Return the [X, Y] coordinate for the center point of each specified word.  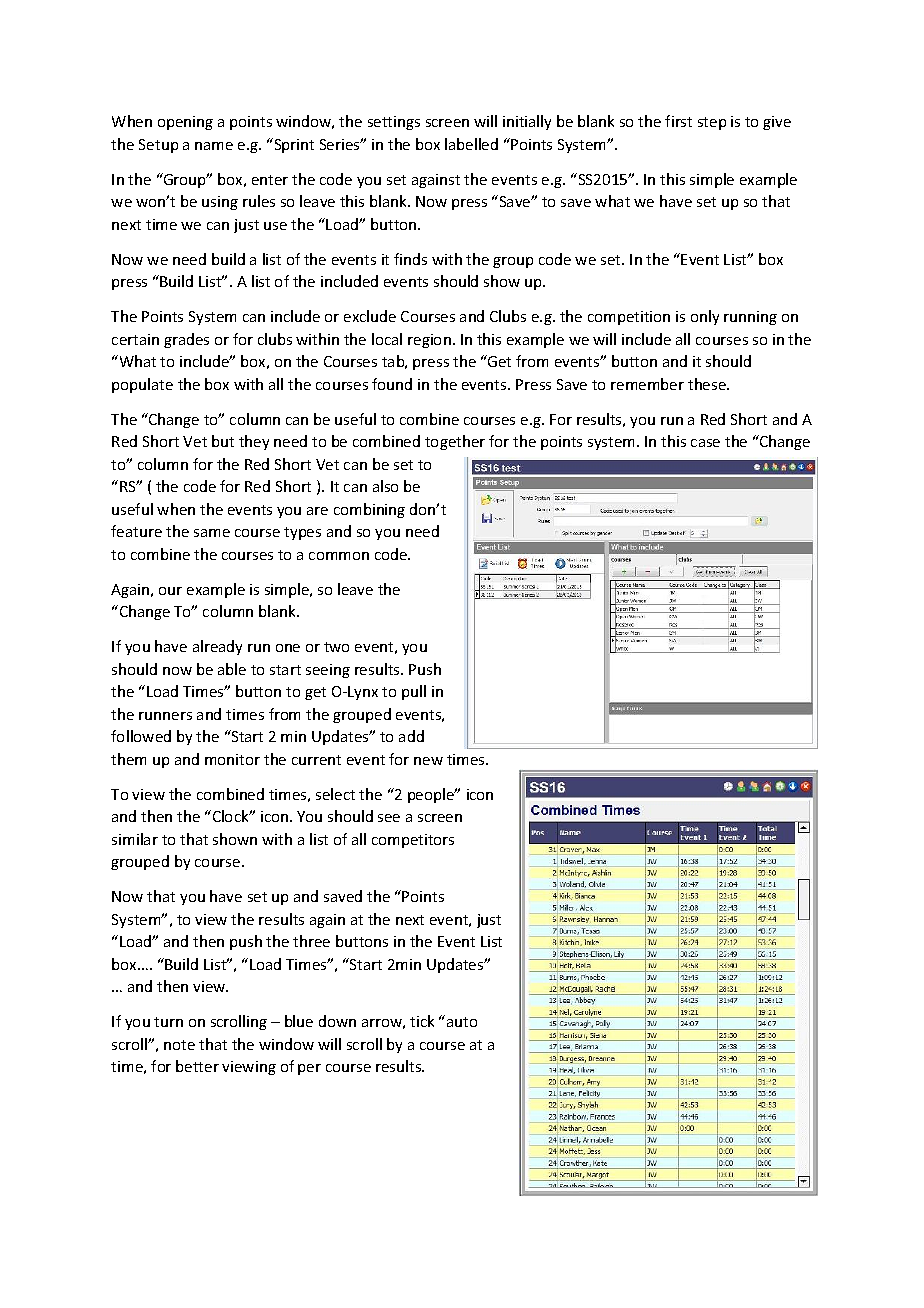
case [705, 443]
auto [462, 1022]
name [214, 146]
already [217, 647]
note [179, 1045]
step [712, 123]
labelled [471, 144]
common [339, 556]
